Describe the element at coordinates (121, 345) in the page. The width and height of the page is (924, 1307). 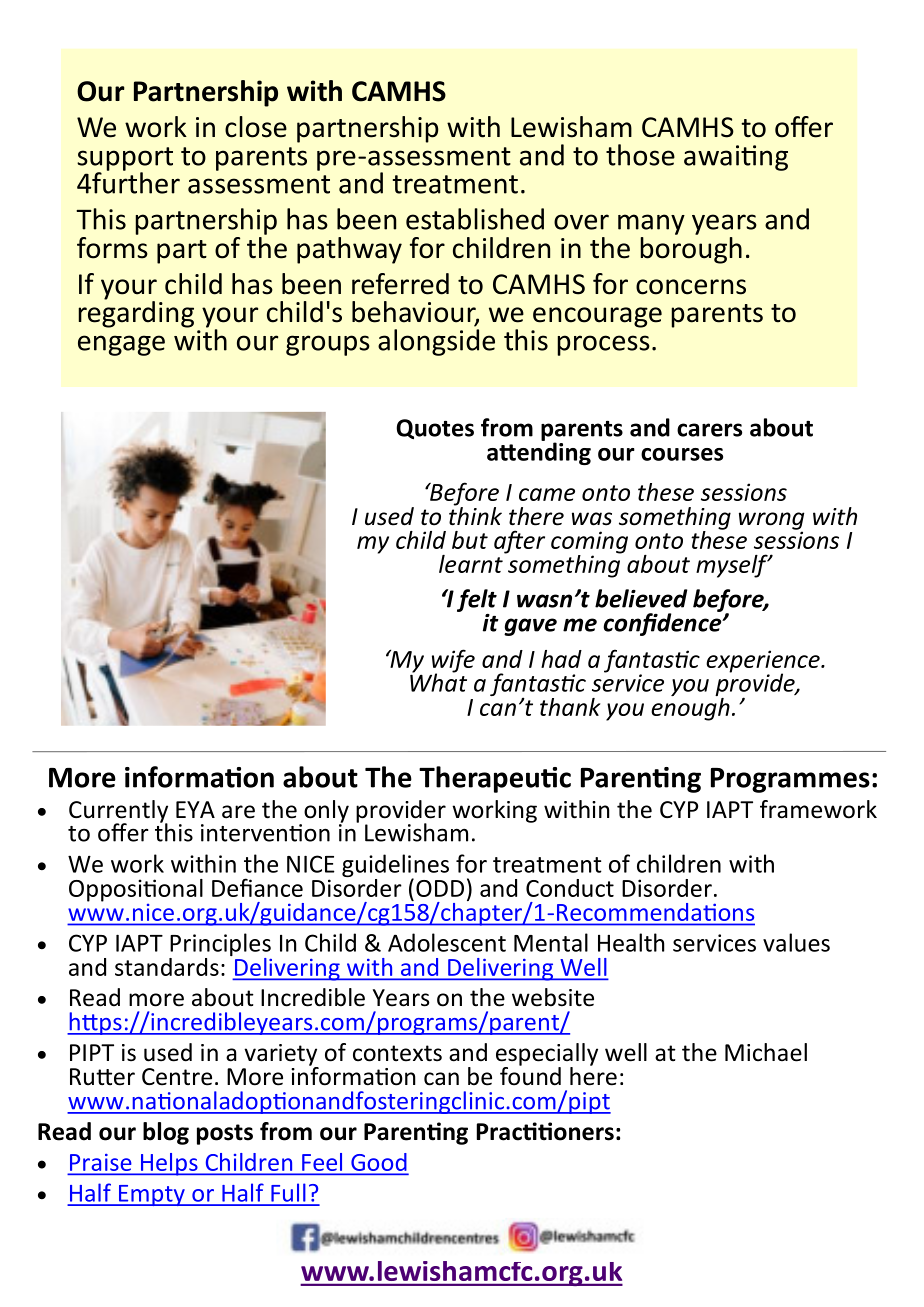
I see `engage` at that location.
